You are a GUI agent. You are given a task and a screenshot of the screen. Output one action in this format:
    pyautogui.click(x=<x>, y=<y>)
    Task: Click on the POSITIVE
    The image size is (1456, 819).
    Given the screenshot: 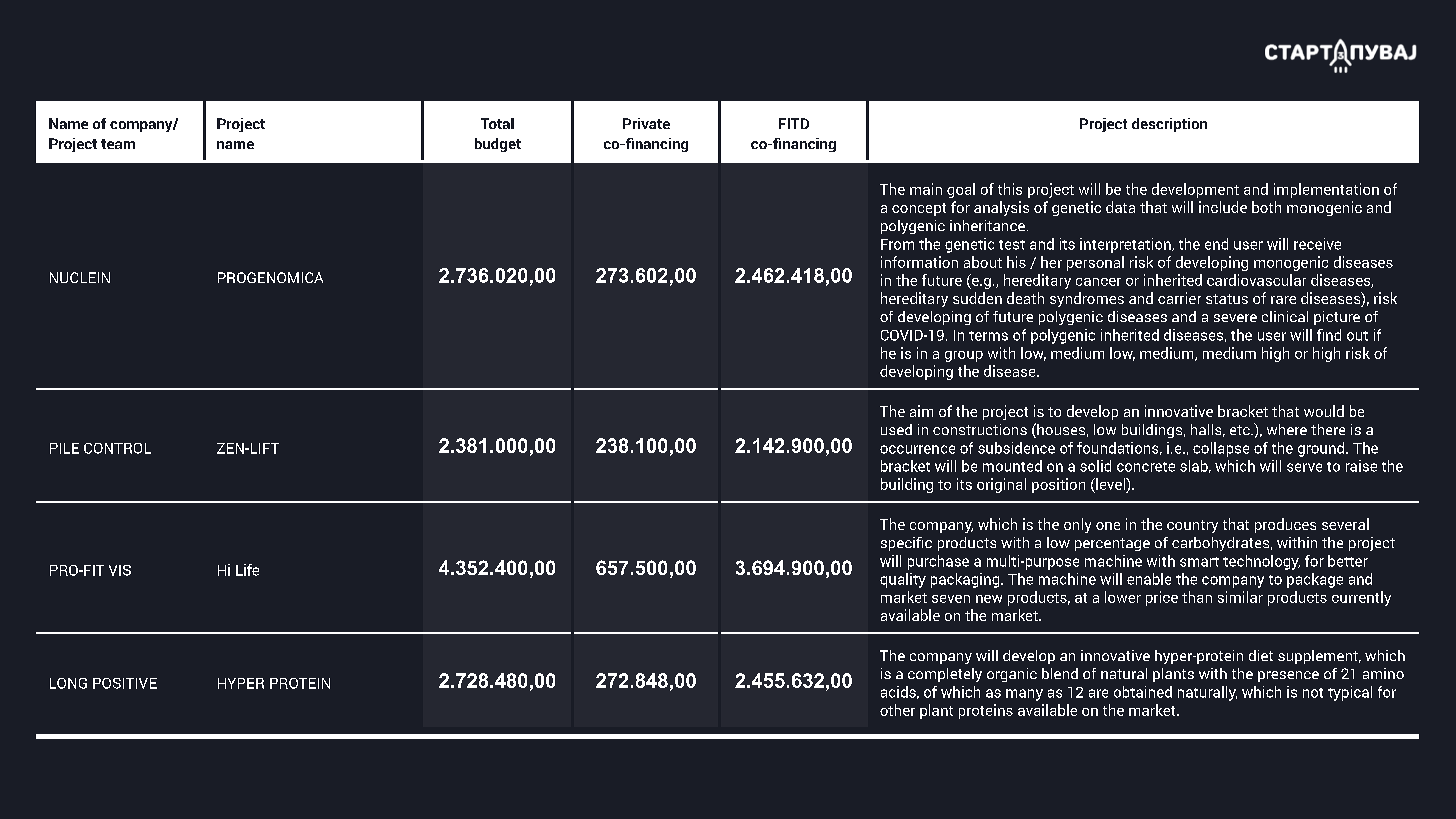 What is the action you would take?
    pyautogui.click(x=125, y=683)
